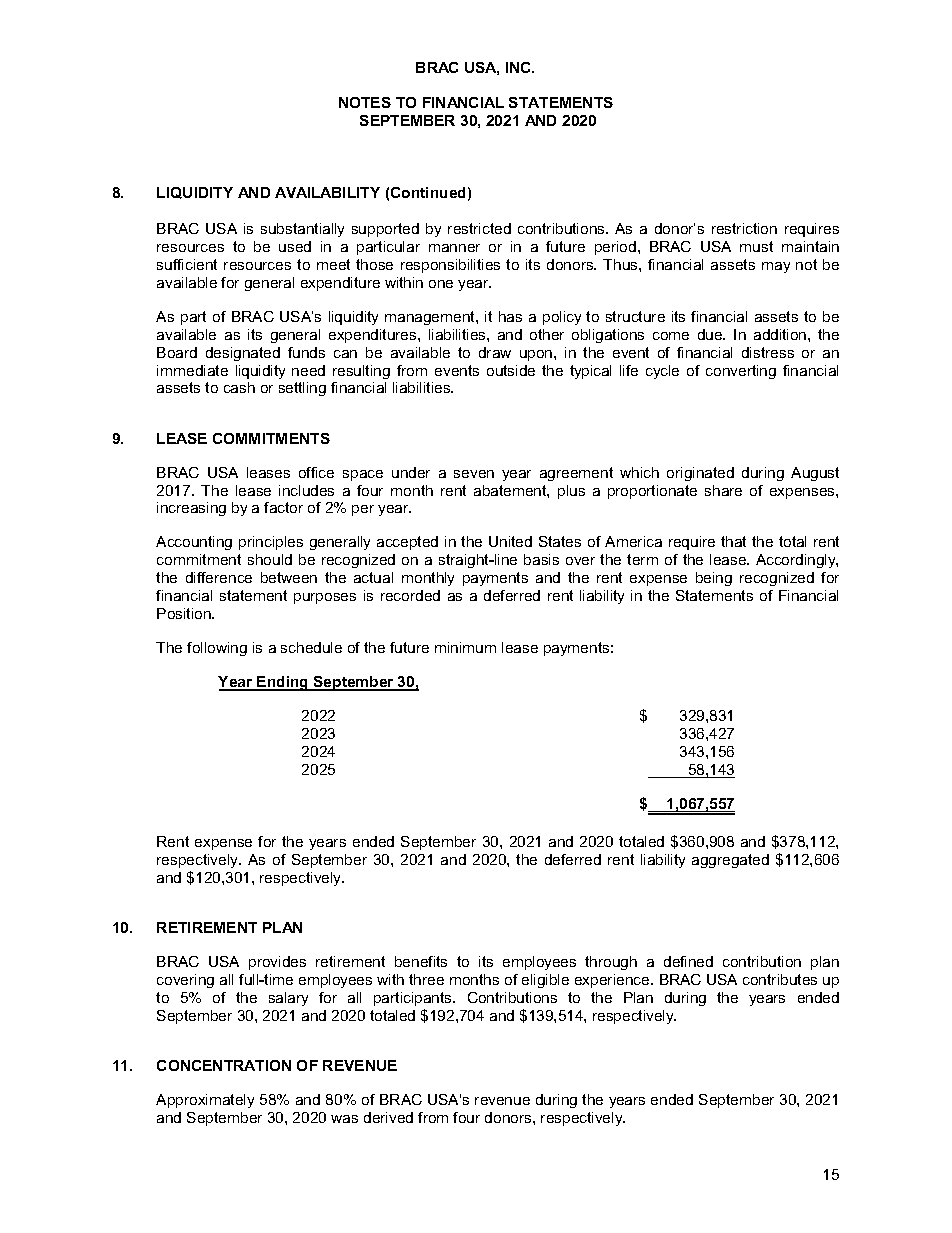 This document has height=1233, width=952. I want to click on CONCENTRATION, so click(224, 1065).
